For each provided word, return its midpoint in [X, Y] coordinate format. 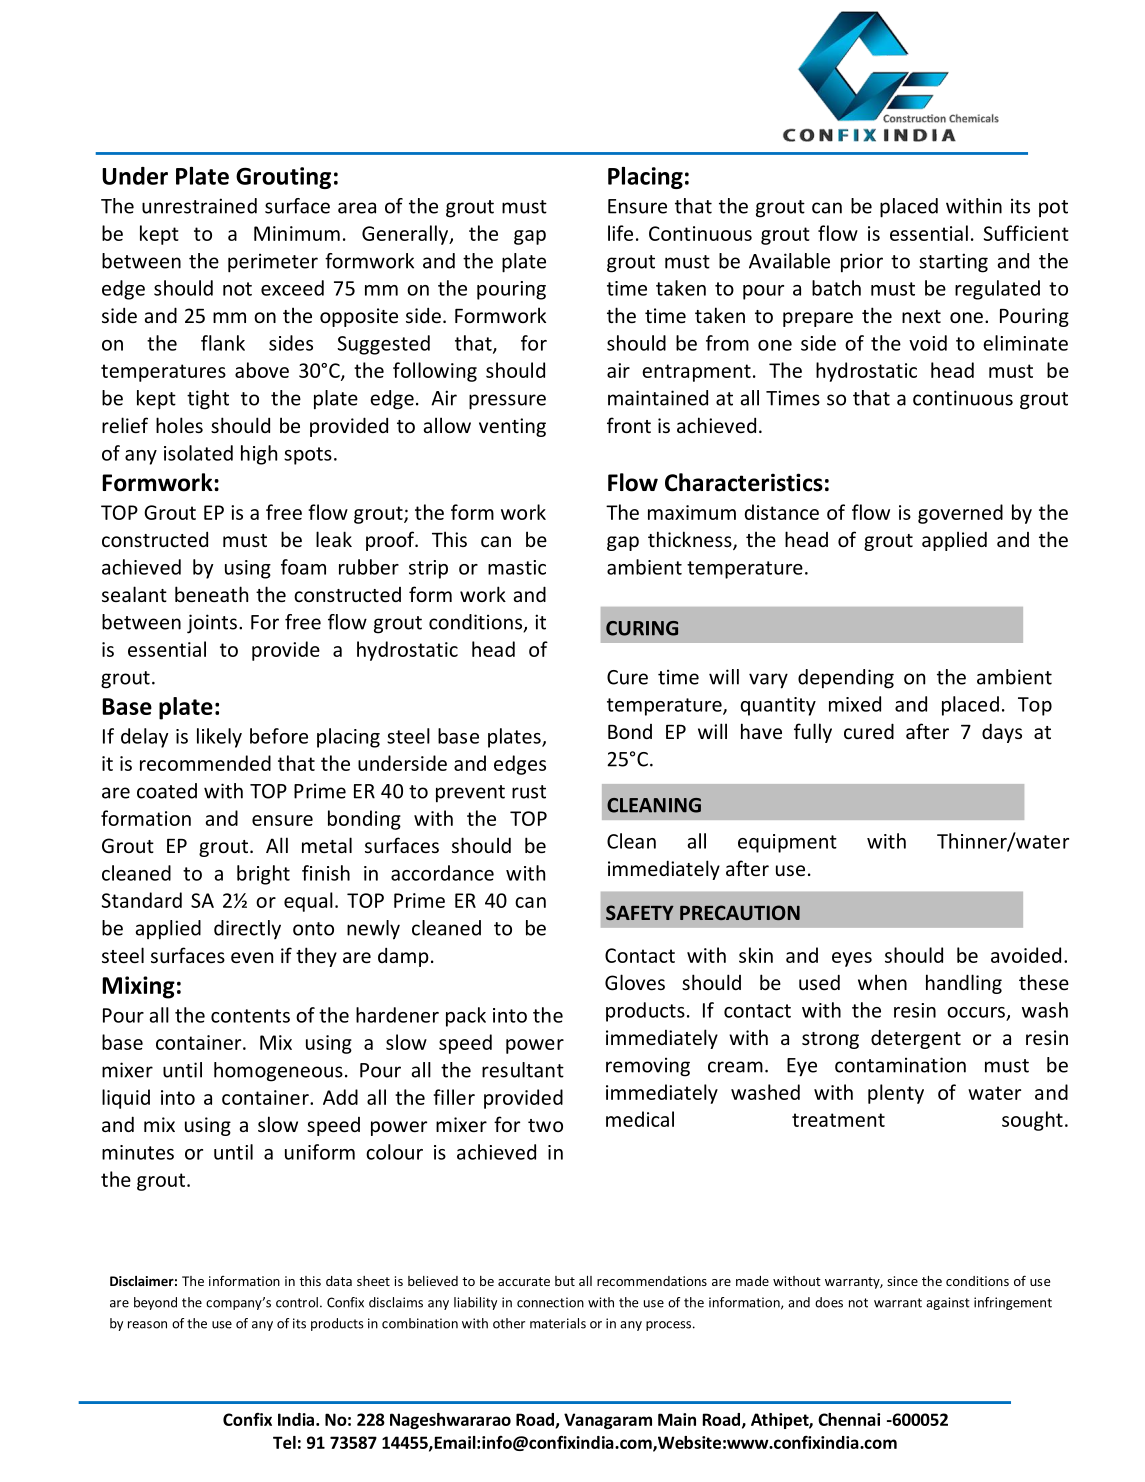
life [620, 233]
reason [147, 1325]
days [1002, 733]
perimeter [273, 263]
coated [167, 791]
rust [529, 792]
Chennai [849, 1419]
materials [558, 1323]
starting [953, 263]
